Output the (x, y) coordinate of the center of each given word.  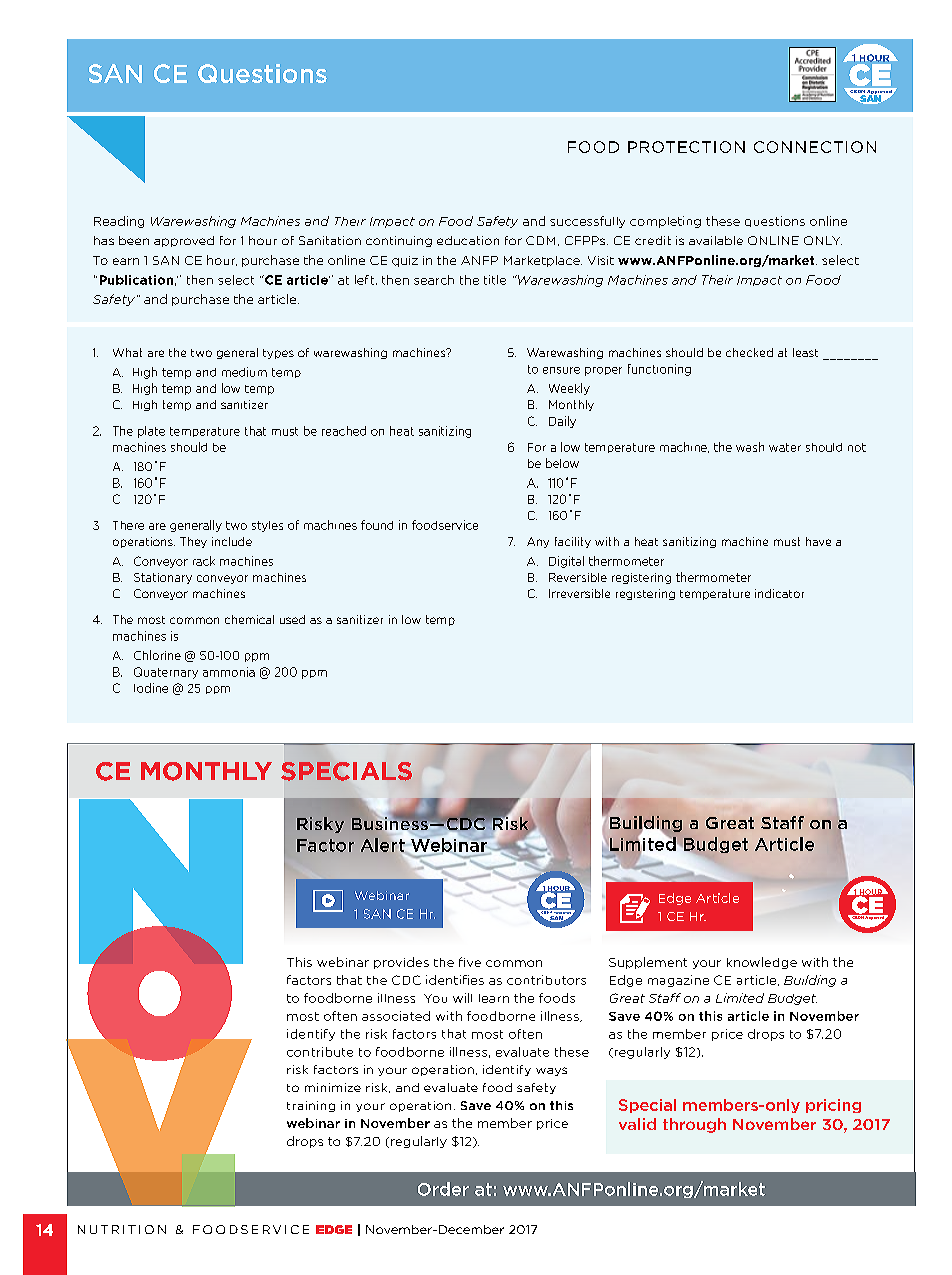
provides (401, 963)
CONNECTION (815, 147)
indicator (779, 593)
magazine (678, 981)
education (468, 240)
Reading (119, 222)
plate (151, 432)
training (311, 1106)
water (785, 447)
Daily (562, 422)
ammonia (229, 672)
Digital (566, 562)
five (470, 962)
